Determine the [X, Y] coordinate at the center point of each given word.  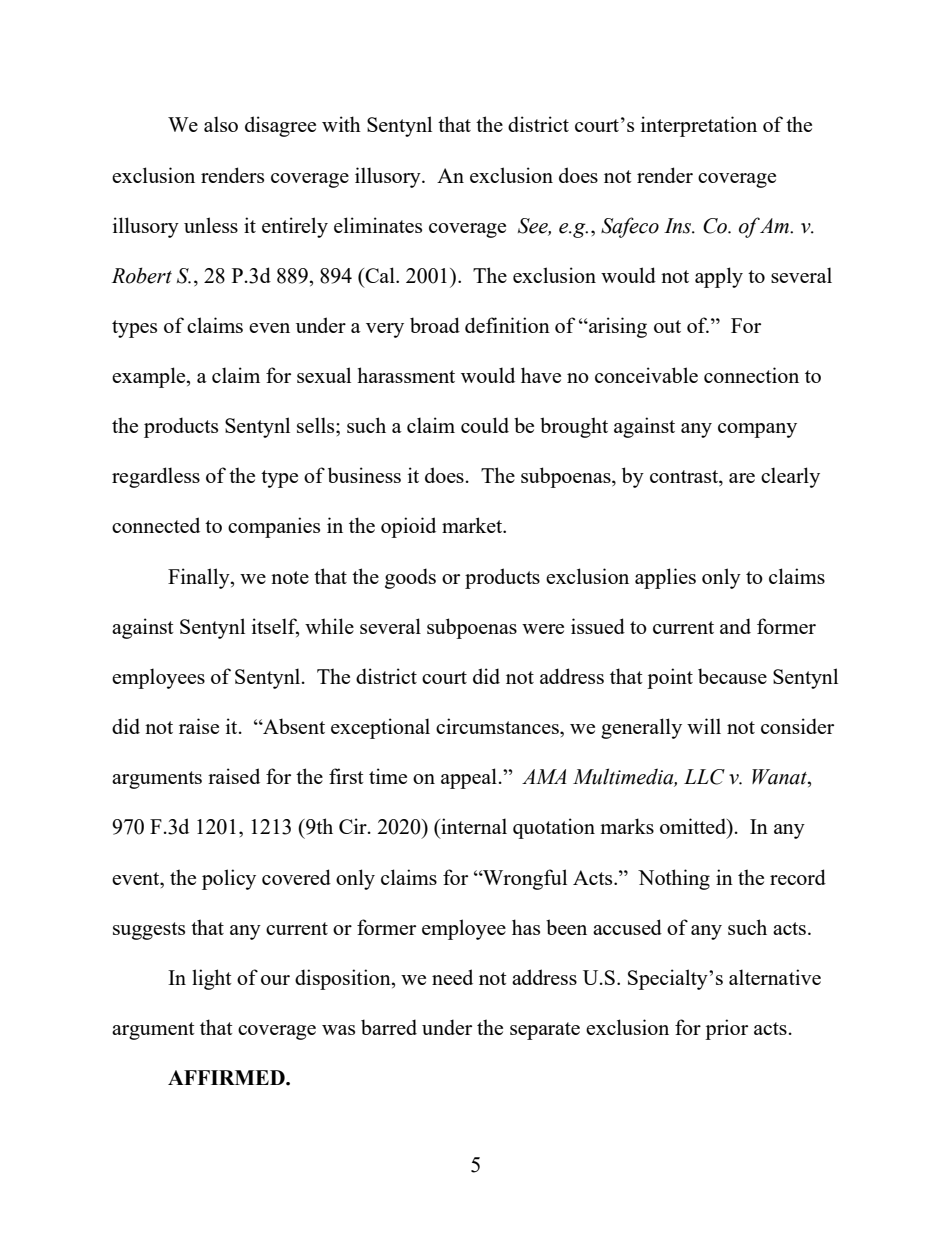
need [452, 977]
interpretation [699, 126]
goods [410, 578]
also [221, 124]
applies [665, 578]
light [212, 979]
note [290, 577]
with [341, 124]
